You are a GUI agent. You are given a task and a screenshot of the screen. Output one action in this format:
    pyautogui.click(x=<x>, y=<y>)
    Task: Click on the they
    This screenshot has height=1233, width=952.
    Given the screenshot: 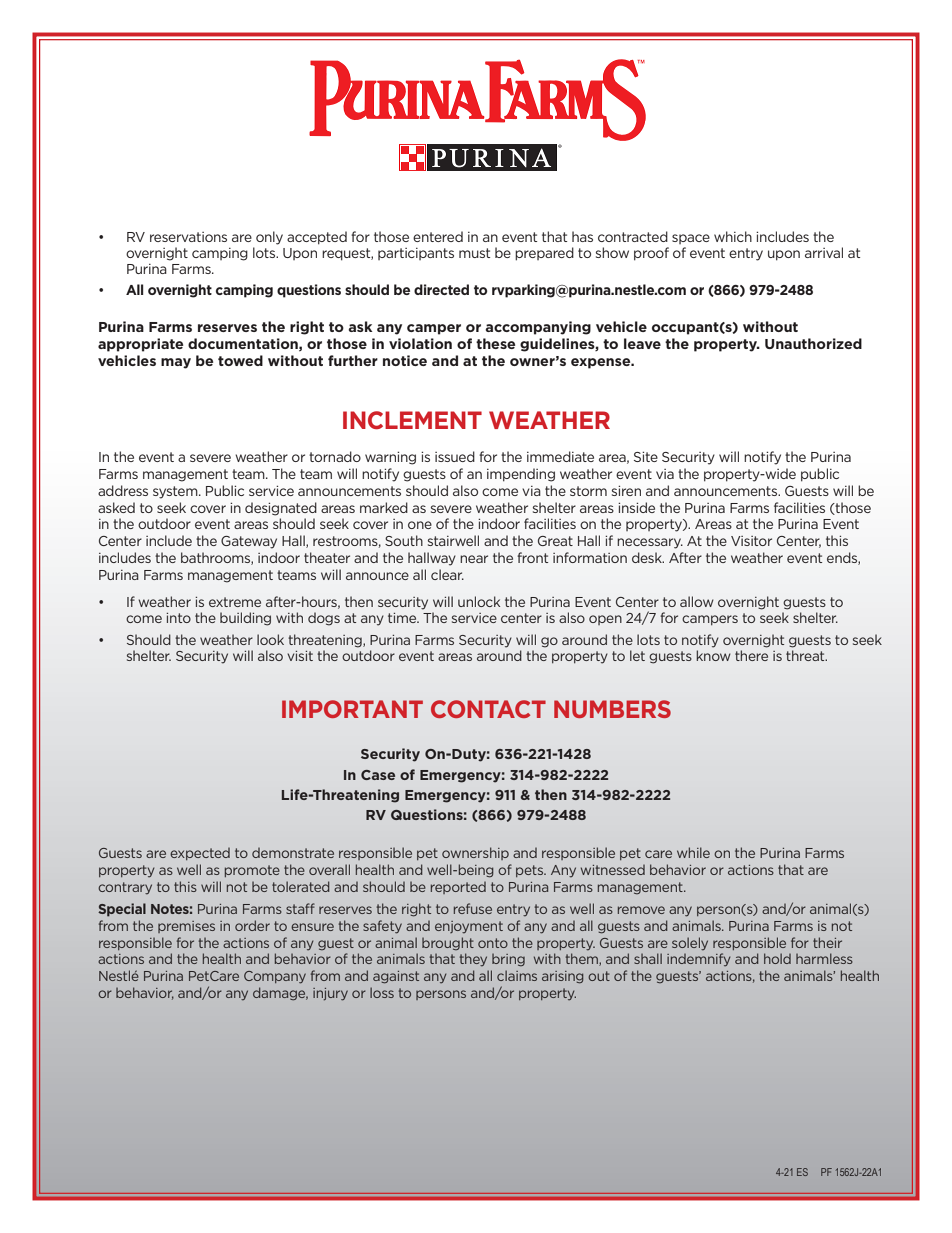 What is the action you would take?
    pyautogui.click(x=473, y=959)
